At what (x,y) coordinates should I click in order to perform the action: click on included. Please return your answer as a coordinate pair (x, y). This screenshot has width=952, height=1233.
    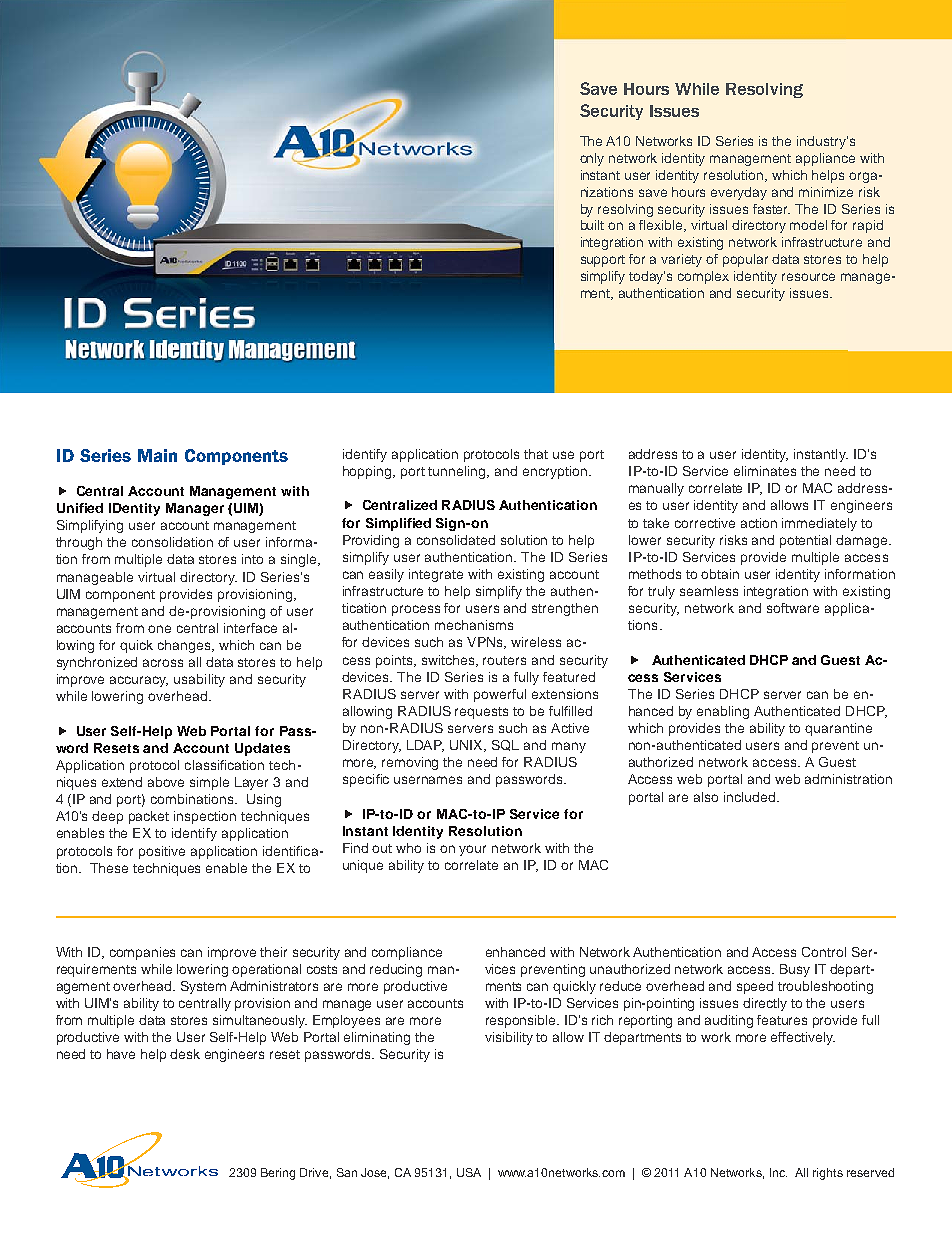
    Looking at the image, I should click on (749, 797).
